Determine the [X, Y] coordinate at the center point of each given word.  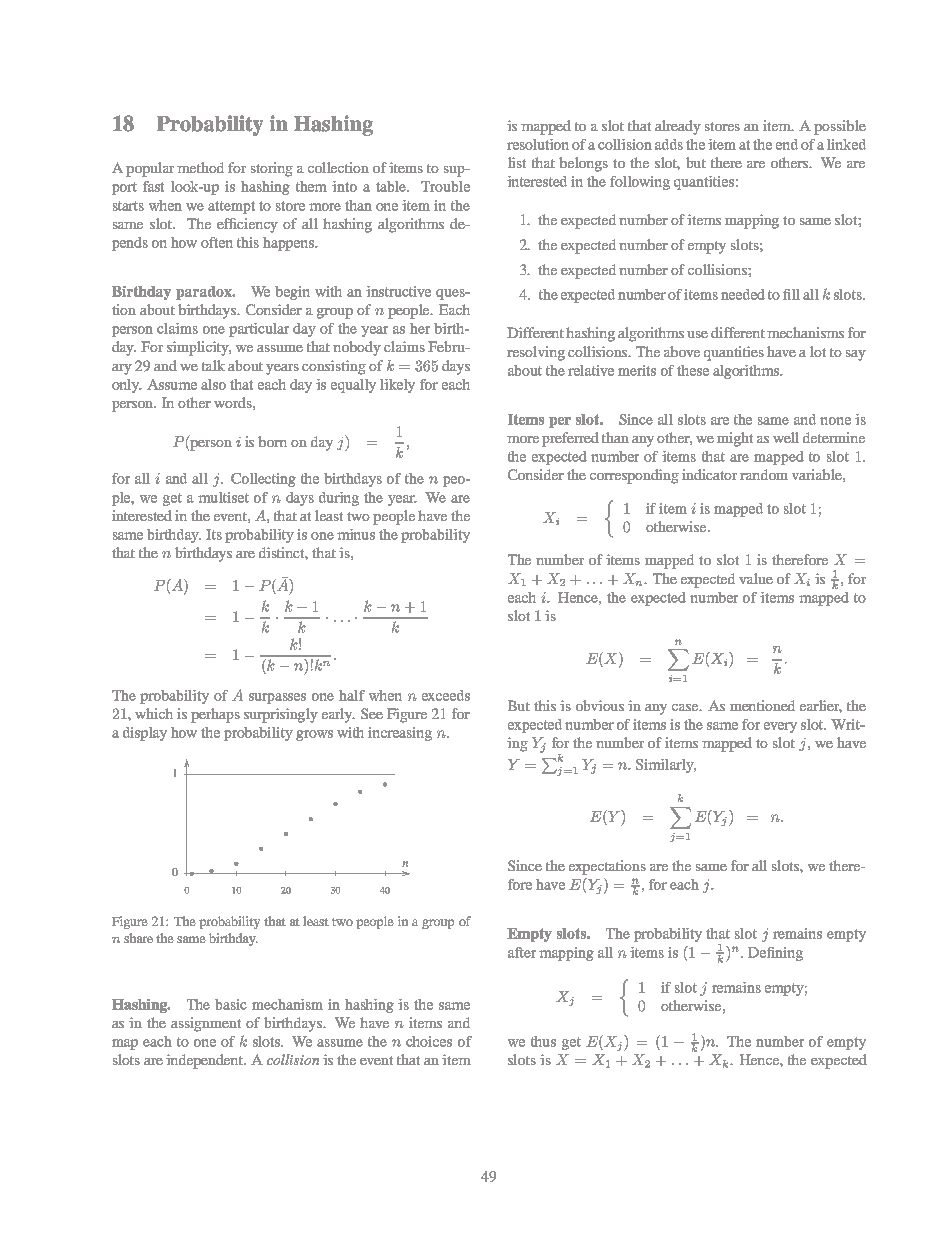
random [764, 474]
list [517, 162]
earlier [821, 706]
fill [791, 294]
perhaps [215, 715]
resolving [536, 353]
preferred [570, 439]
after [522, 952]
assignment [206, 1024]
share [138, 938]
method [200, 167]
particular [259, 330]
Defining [775, 954]
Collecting [263, 480]
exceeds [446, 695]
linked [846, 144]
